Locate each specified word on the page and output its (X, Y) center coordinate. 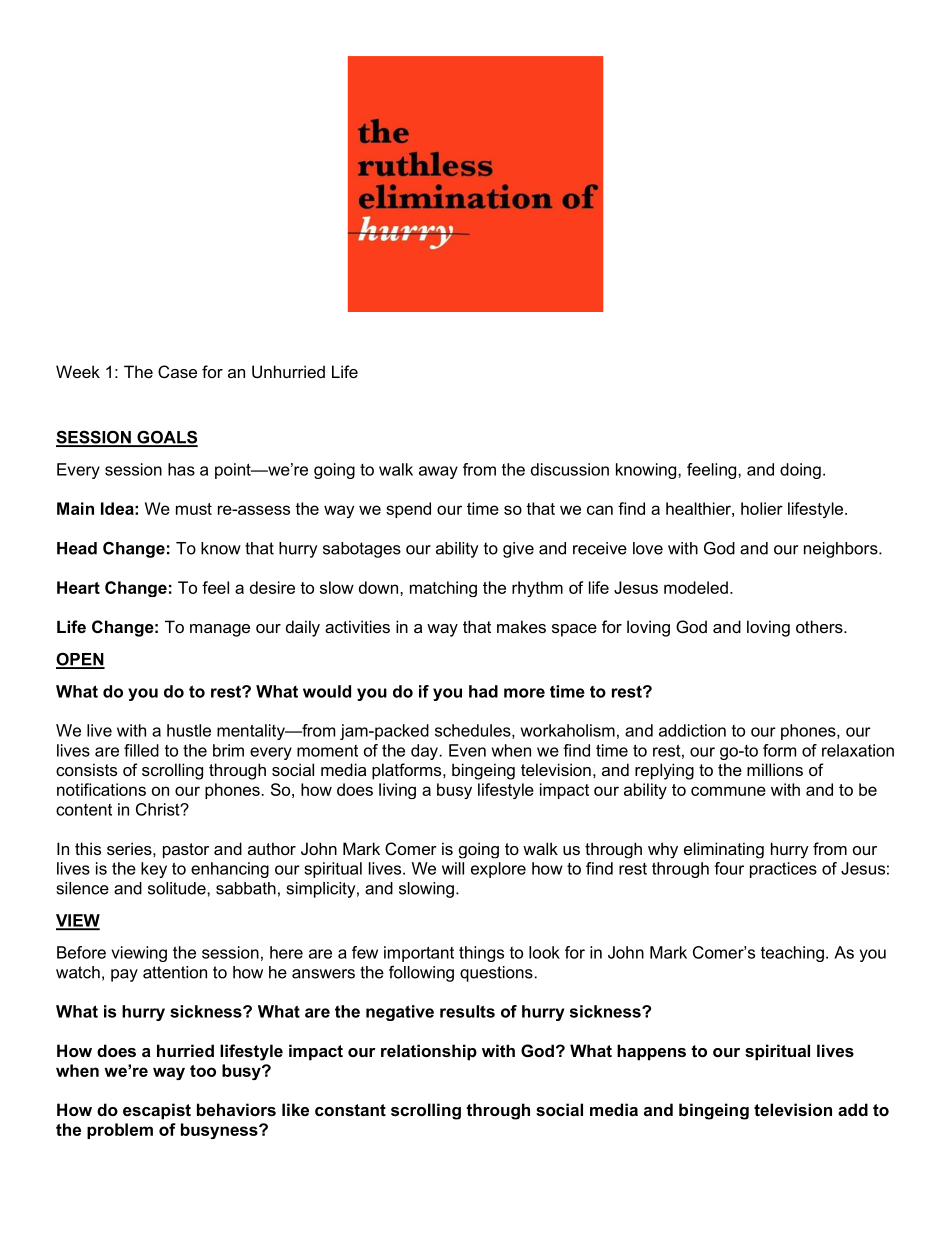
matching (443, 589)
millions (775, 769)
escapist (157, 1111)
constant (350, 1110)
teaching (792, 954)
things (481, 954)
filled (141, 750)
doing (800, 471)
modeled (696, 587)
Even (467, 750)
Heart (78, 587)
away (438, 472)
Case (177, 371)
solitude (178, 888)
